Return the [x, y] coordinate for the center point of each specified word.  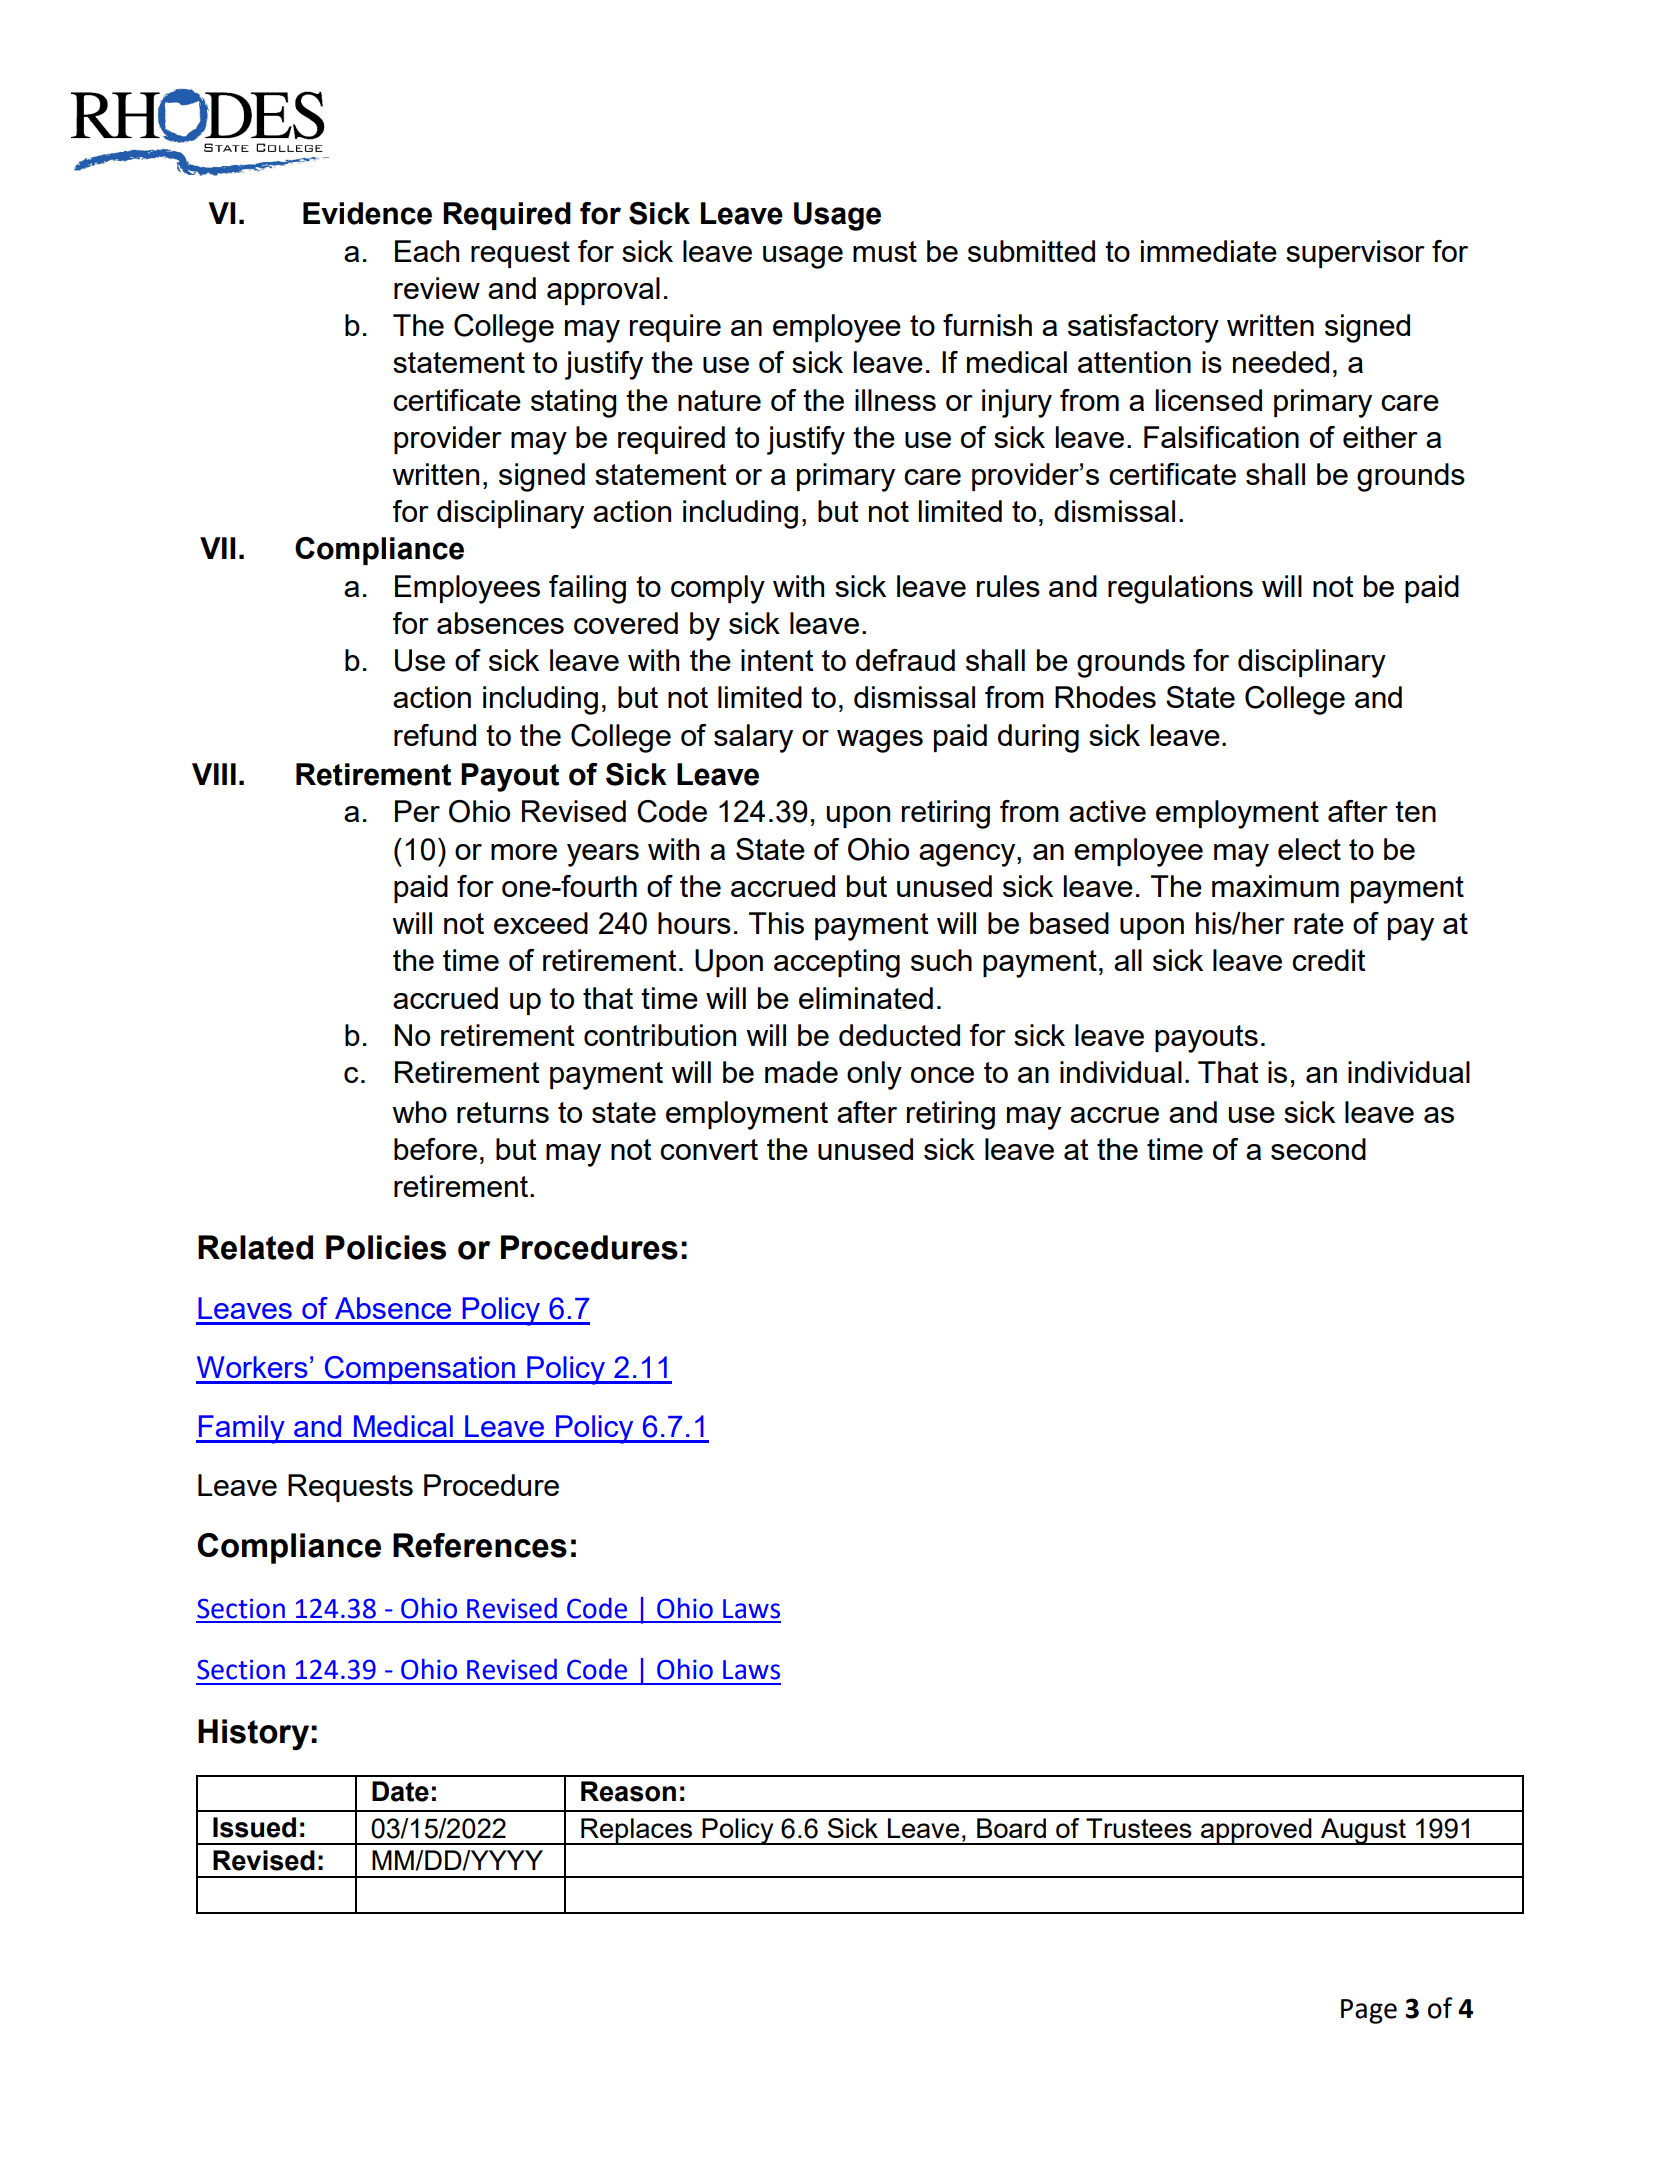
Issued [254, 1827]
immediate [1209, 251]
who [419, 1112]
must [885, 251]
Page [1369, 2011]
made [801, 1072]
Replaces [636, 1831]
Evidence [367, 213]
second [1318, 1149]
